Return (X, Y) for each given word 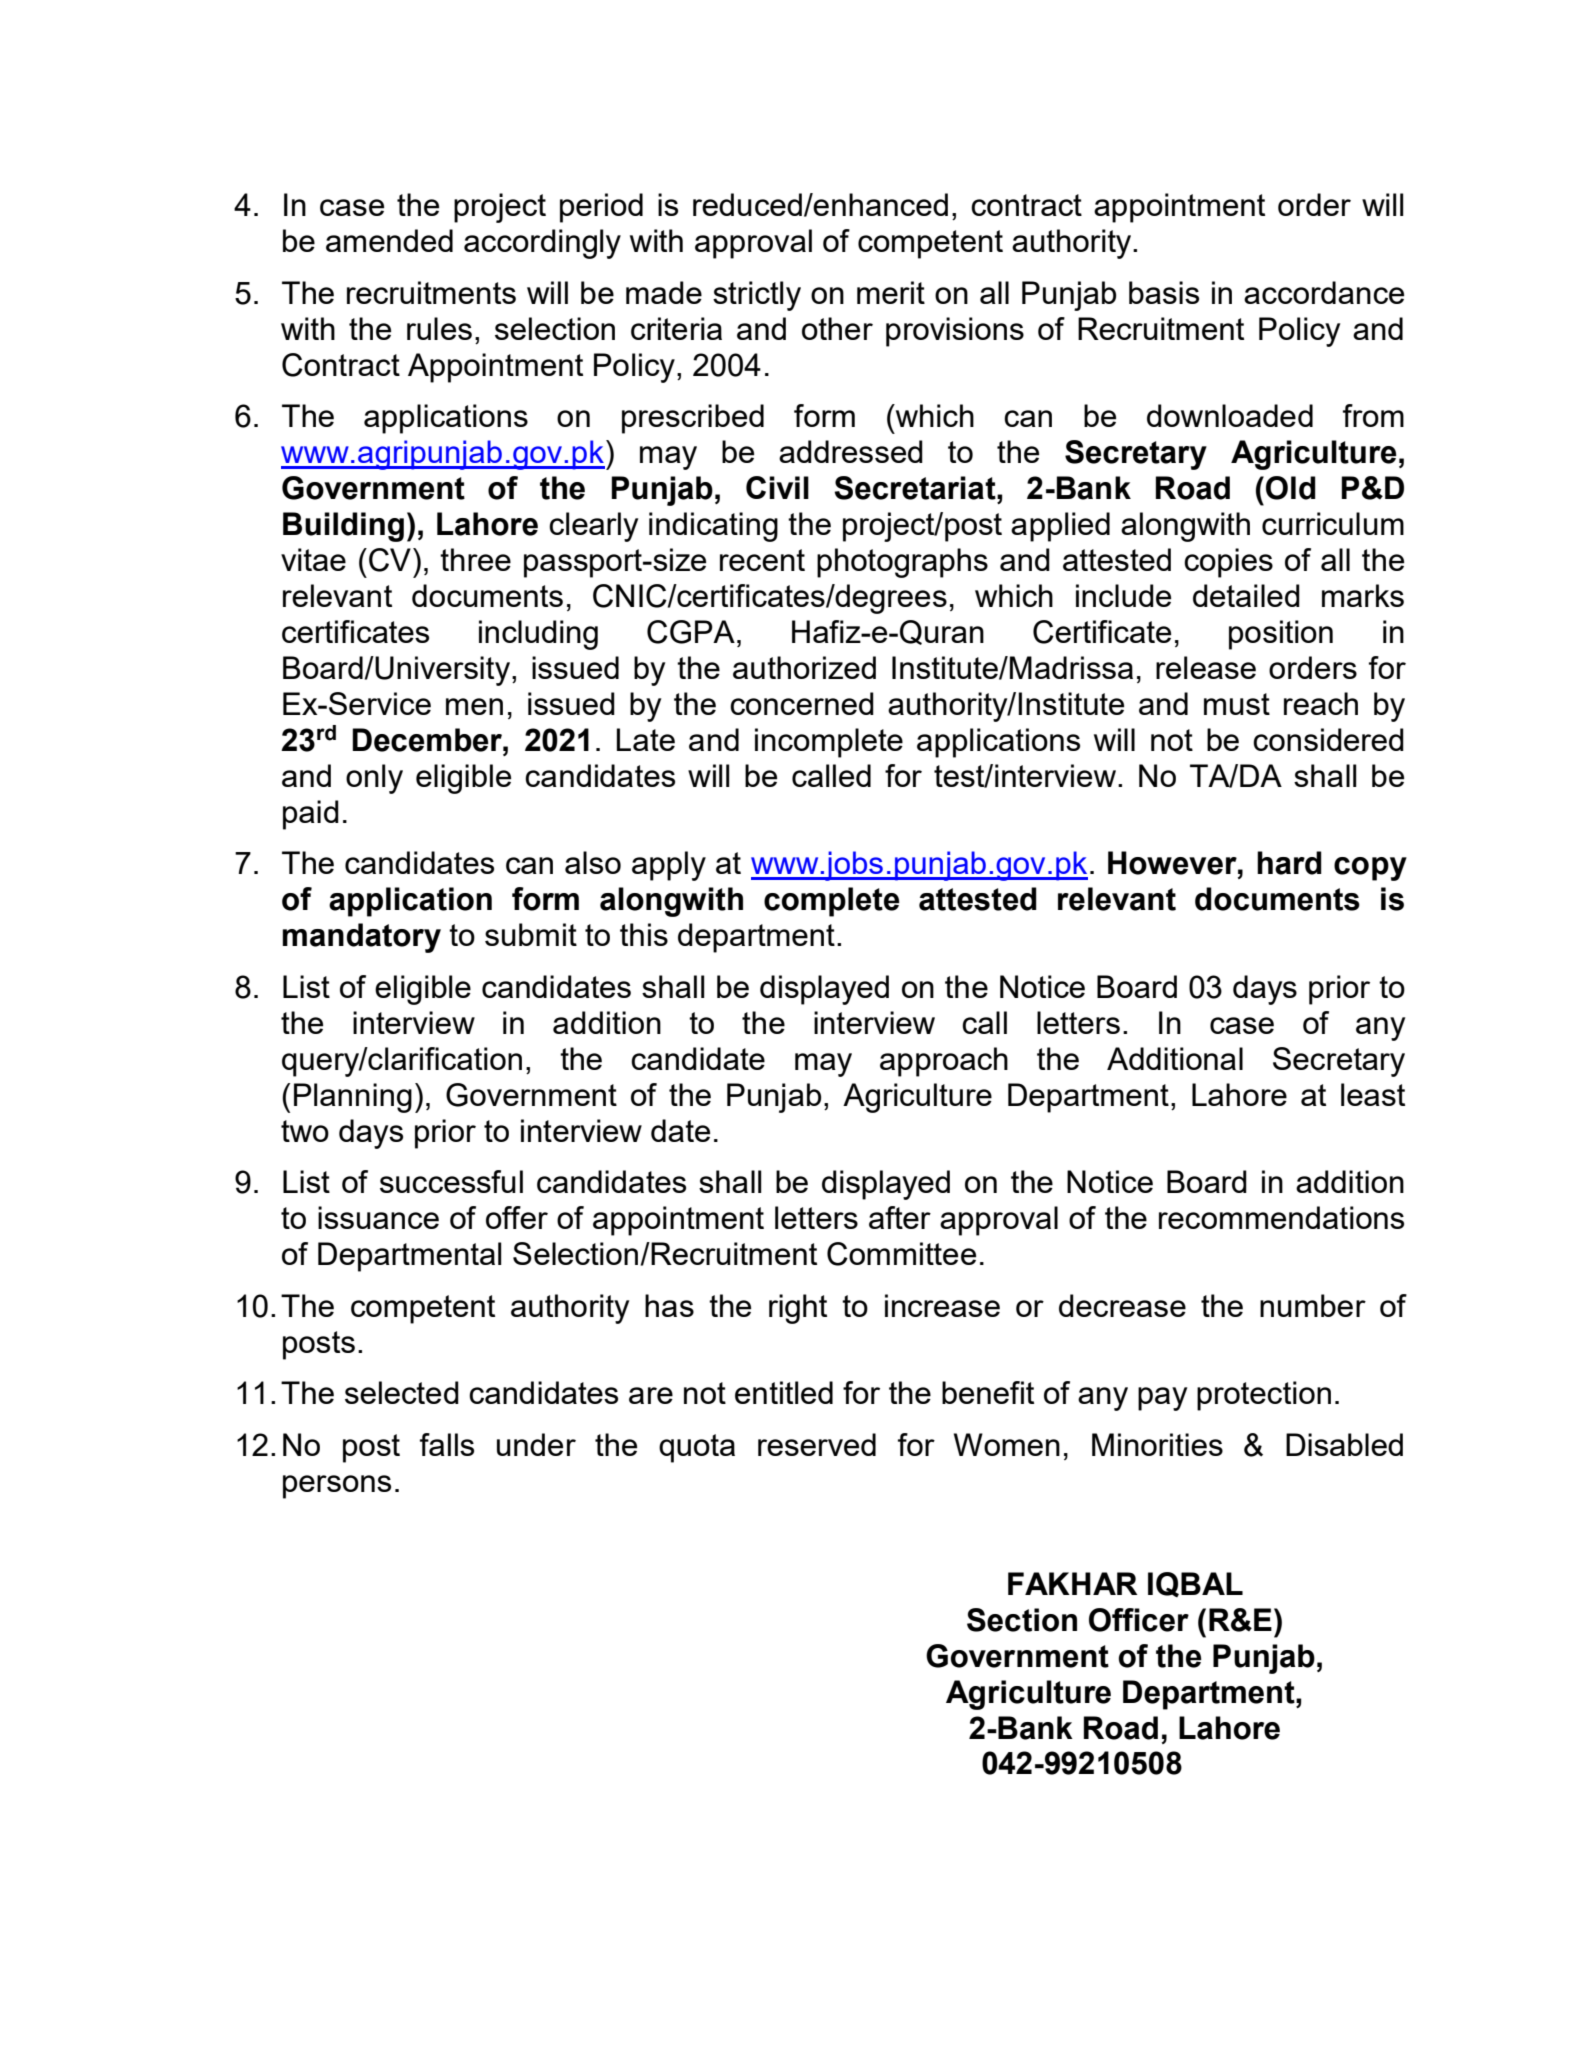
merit (891, 292)
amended (389, 240)
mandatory (361, 938)
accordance (1324, 292)
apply (669, 866)
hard (1289, 863)
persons (337, 1487)
